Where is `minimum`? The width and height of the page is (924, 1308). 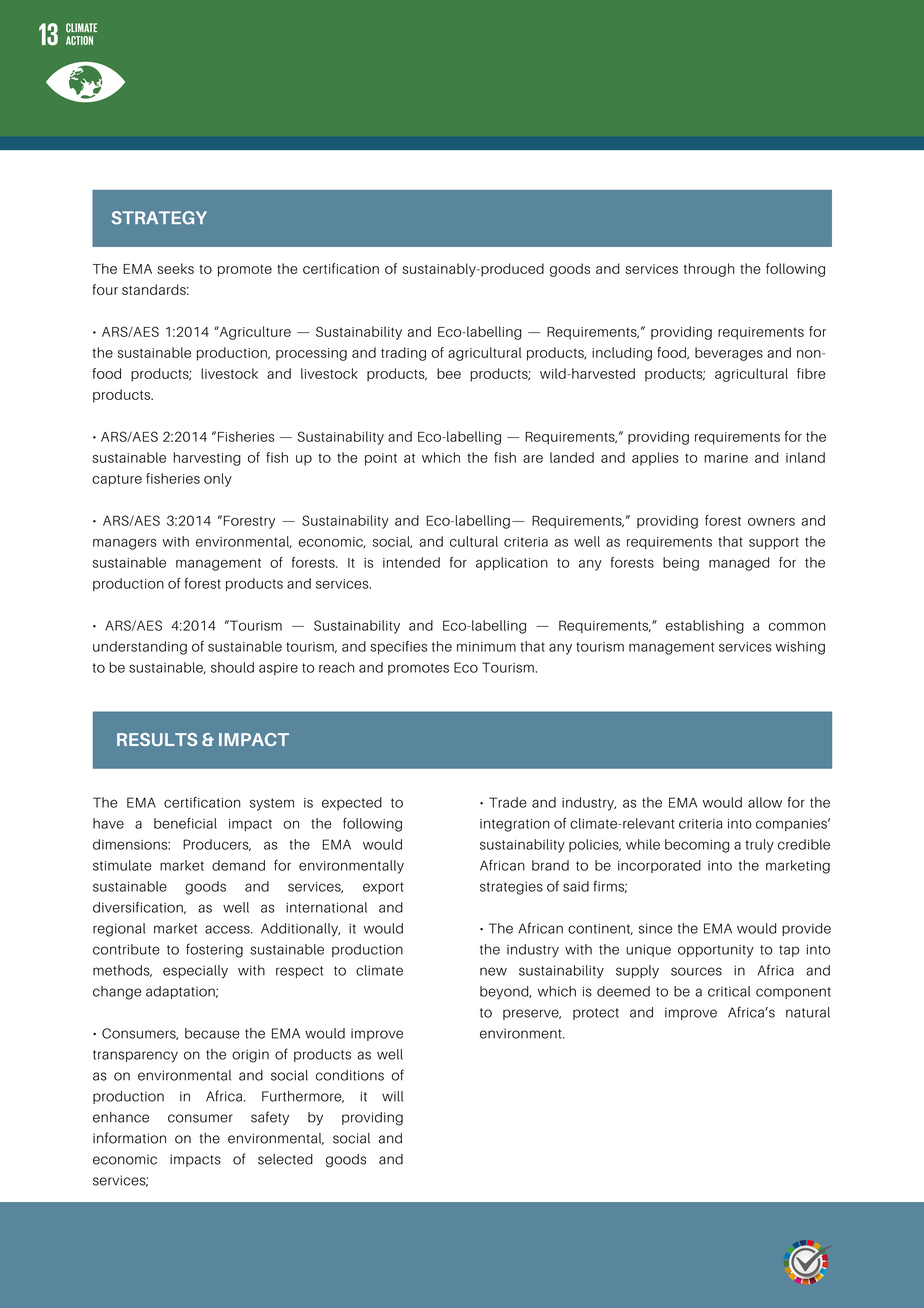 minimum is located at coordinates (486, 647).
